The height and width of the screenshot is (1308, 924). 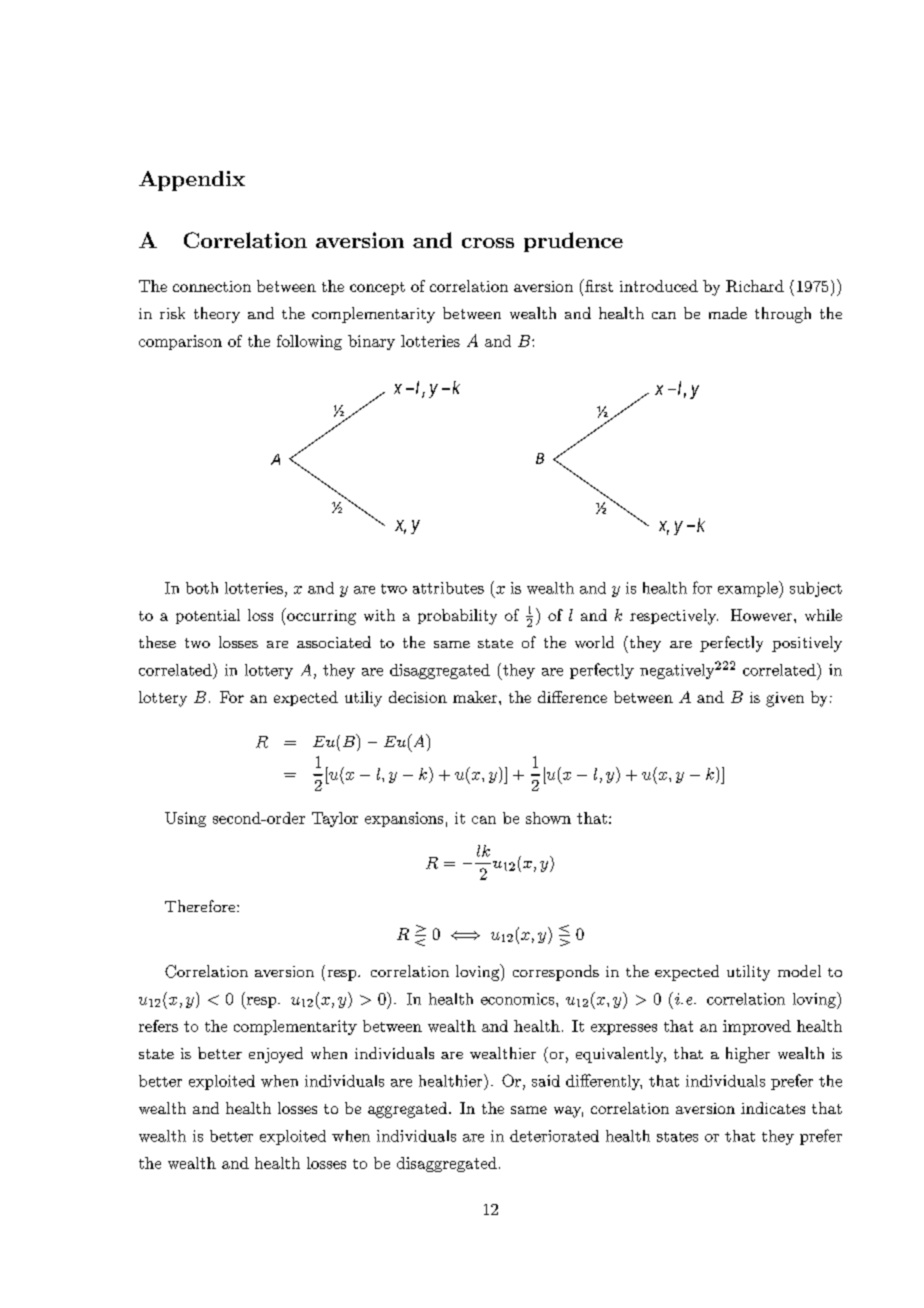 What do you see at coordinates (773, 1108) in the screenshot?
I see `indicates` at bounding box center [773, 1108].
